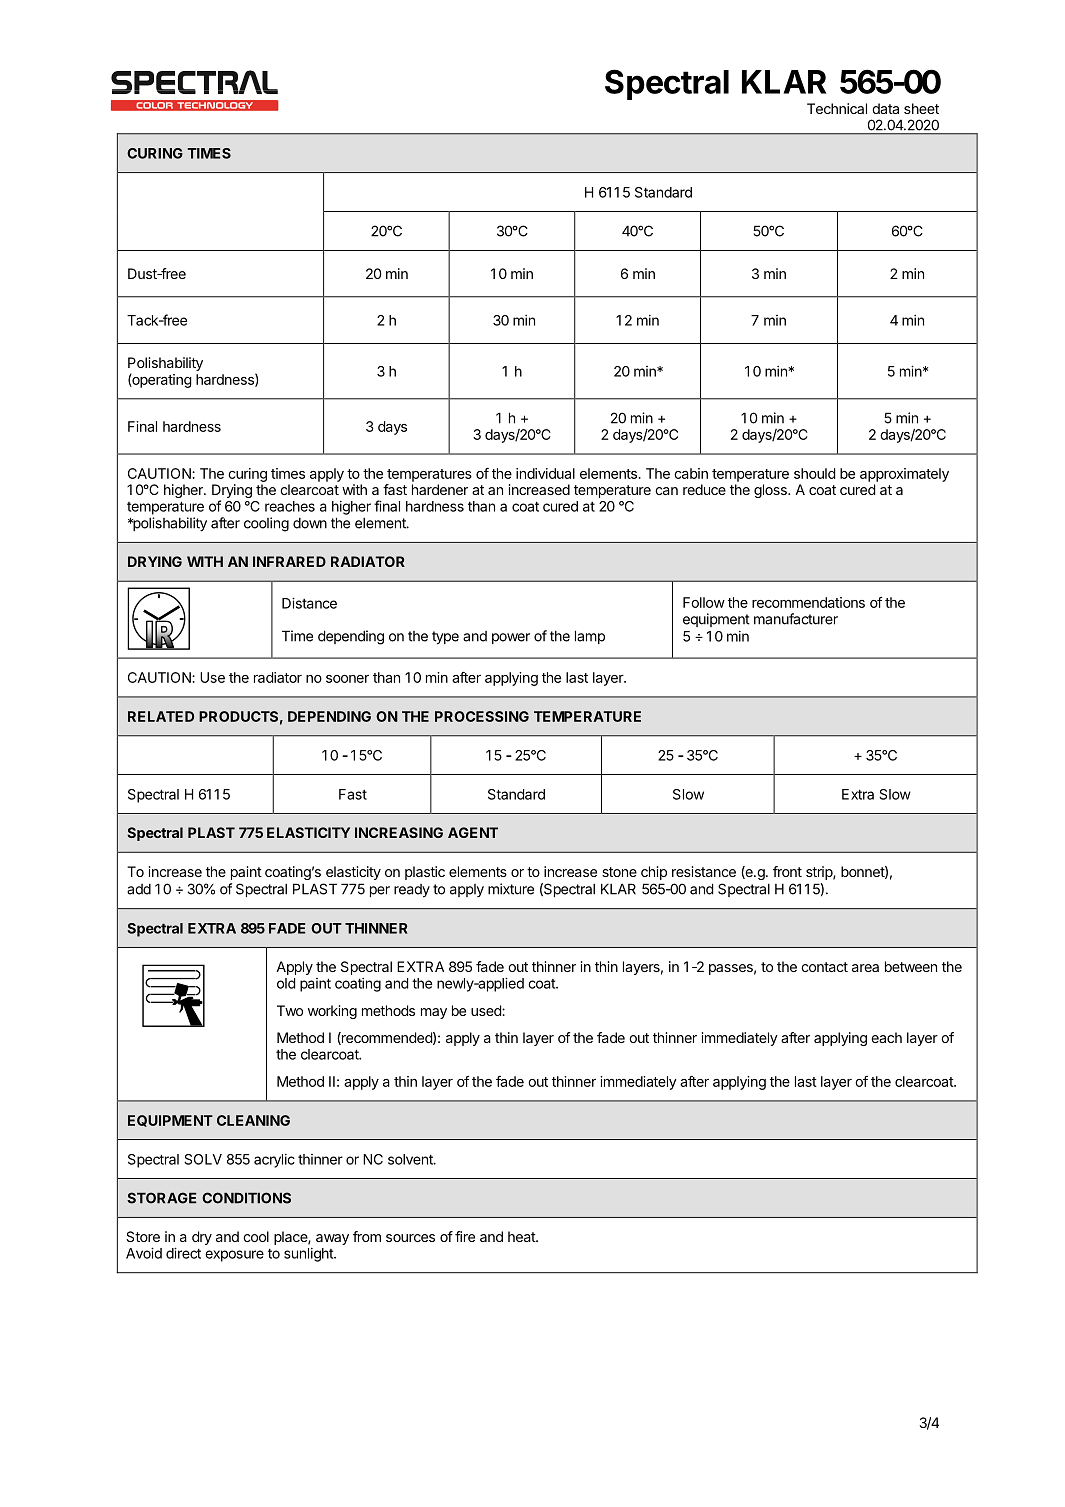 Image resolution: width=1065 pixels, height=1507 pixels. Describe the element at coordinates (885, 108) in the document. I see `data` at that location.
